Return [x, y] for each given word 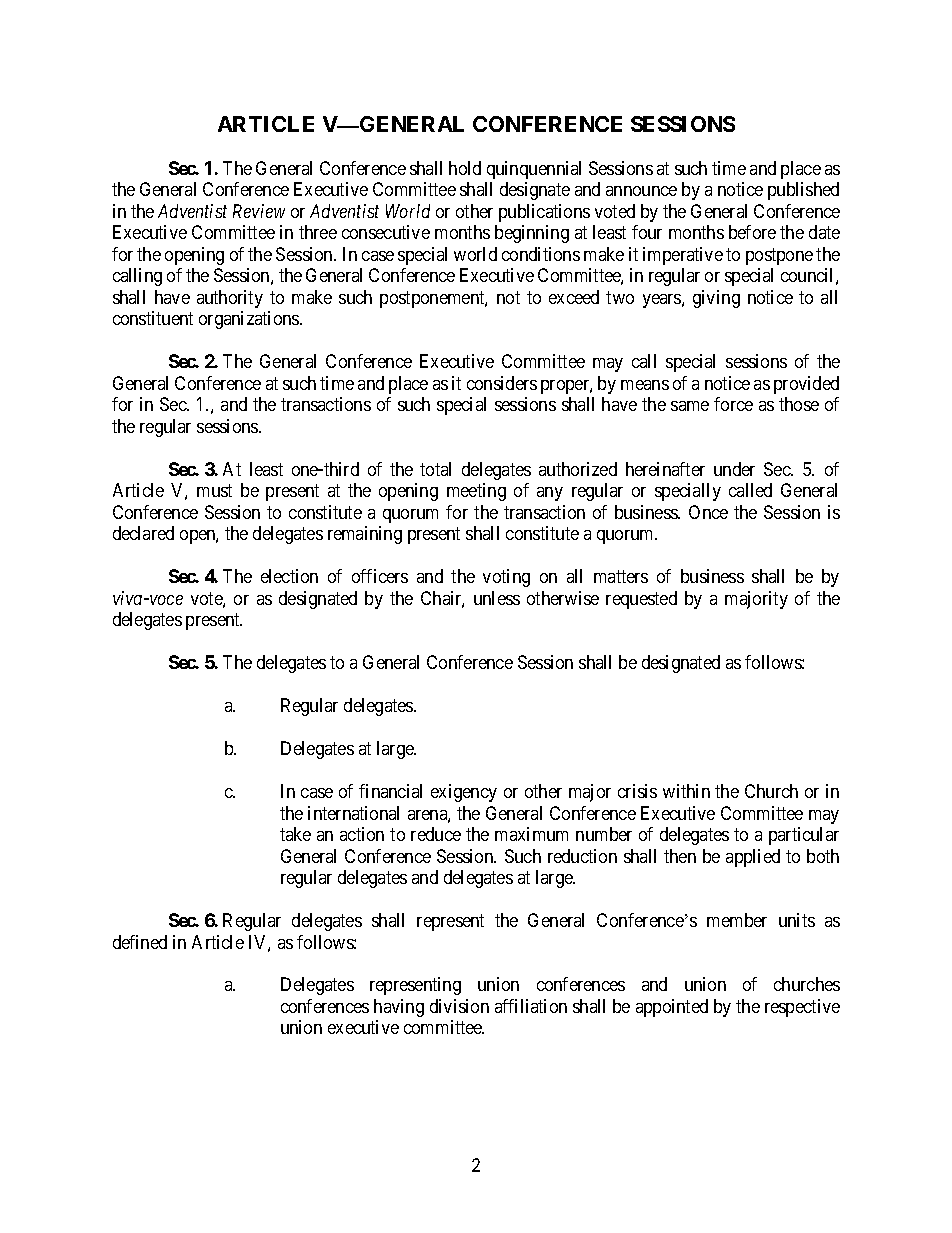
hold [465, 168]
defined [140, 942]
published [803, 191]
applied [753, 858]
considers [502, 383]
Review [259, 211]
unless [497, 598]
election [289, 576]
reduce [436, 834]
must [214, 490]
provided [806, 385]
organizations [250, 320]
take [295, 834]
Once [708, 512]
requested [641, 600]
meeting [476, 492]
